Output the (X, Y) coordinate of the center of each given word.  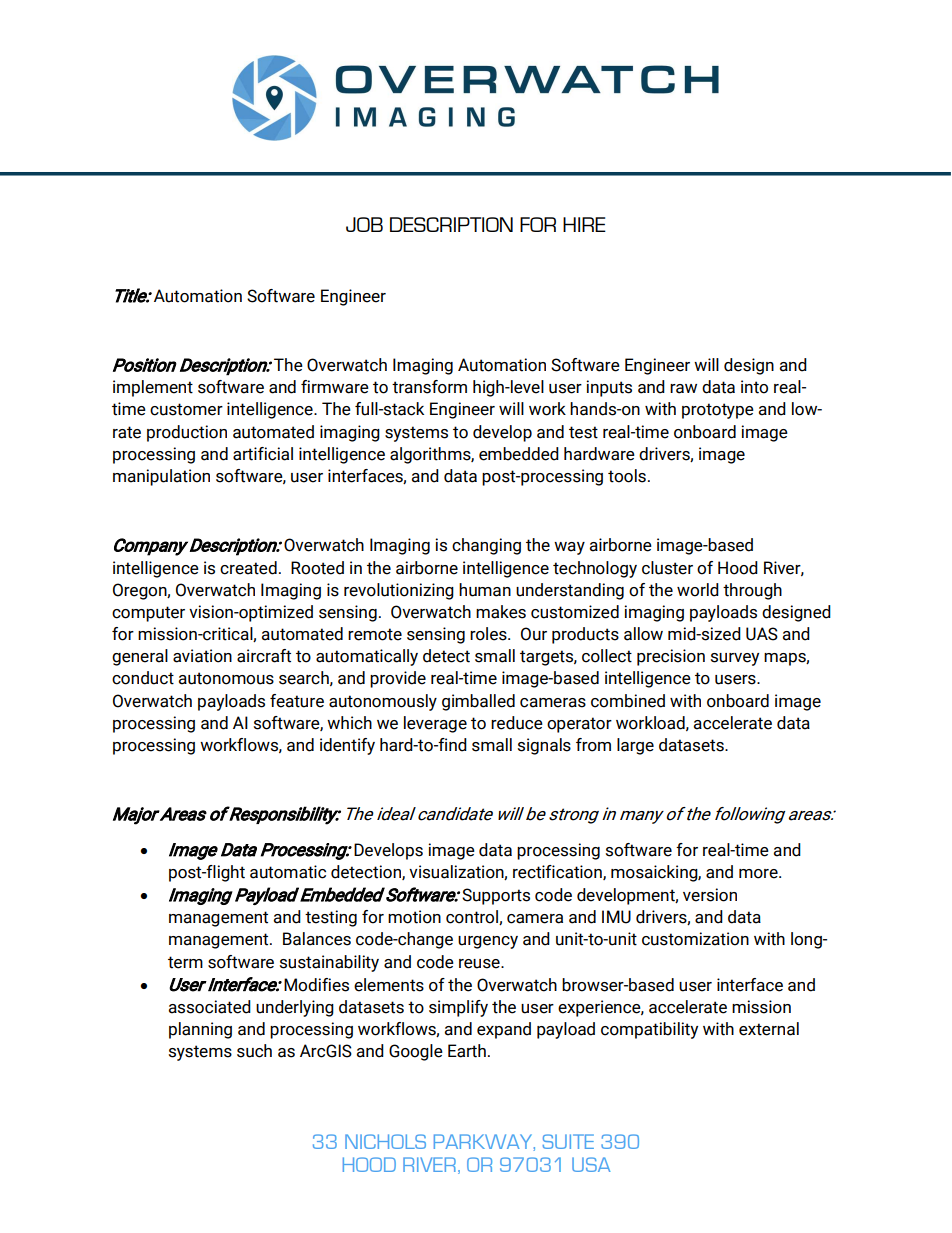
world (698, 590)
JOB (364, 224)
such (254, 1051)
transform (429, 387)
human (485, 590)
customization (695, 939)
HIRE (584, 224)
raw (683, 389)
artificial (263, 454)
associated (210, 1007)
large (635, 746)
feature (297, 701)
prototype (718, 411)
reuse (480, 964)
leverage (435, 724)
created (248, 568)
